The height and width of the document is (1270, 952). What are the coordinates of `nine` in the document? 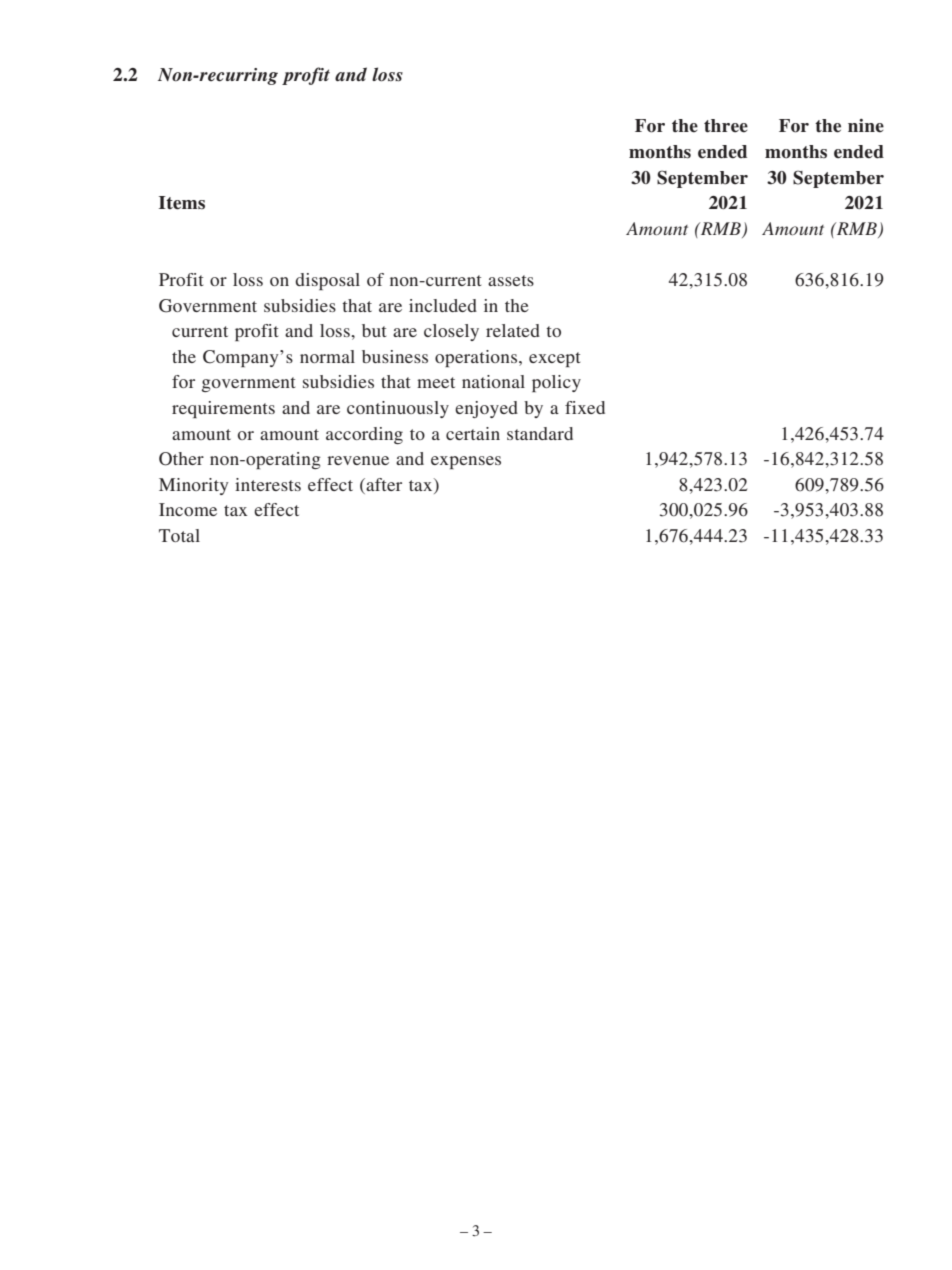 It's located at (866, 126).
